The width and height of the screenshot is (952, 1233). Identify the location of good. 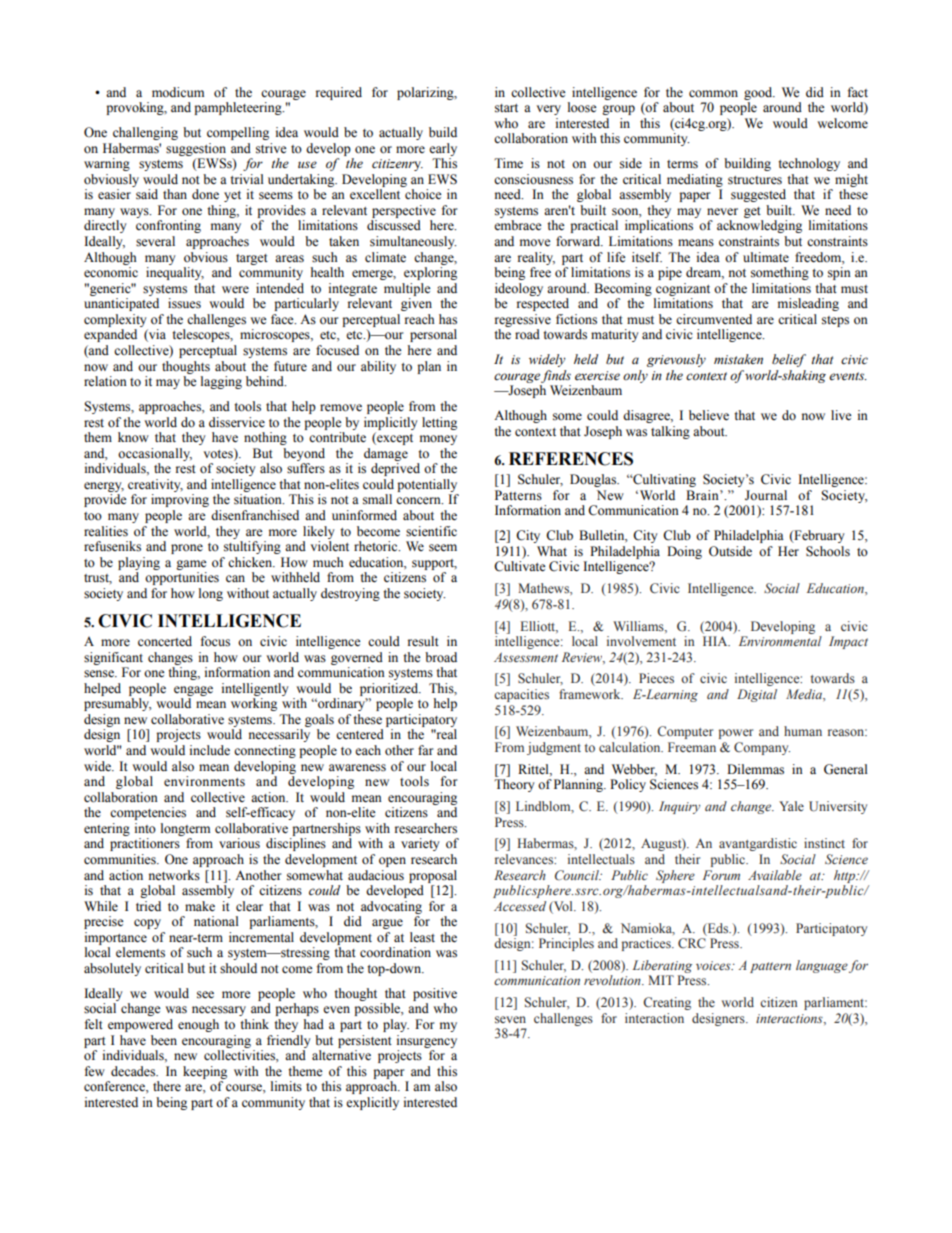
(759, 93).
